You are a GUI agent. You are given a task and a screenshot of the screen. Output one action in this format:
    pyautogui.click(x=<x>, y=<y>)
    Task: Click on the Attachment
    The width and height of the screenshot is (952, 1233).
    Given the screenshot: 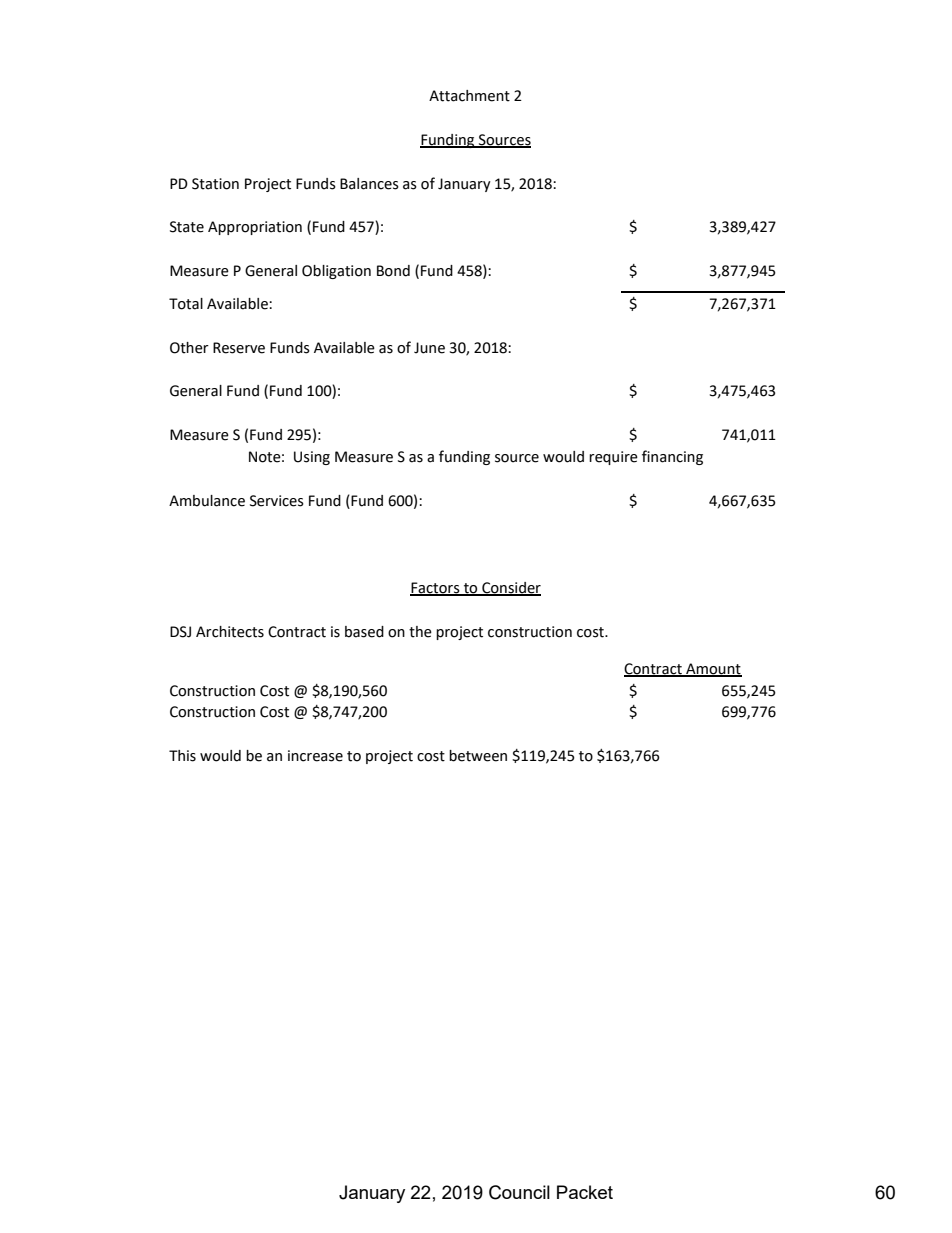 What is the action you would take?
    pyautogui.click(x=469, y=96)
